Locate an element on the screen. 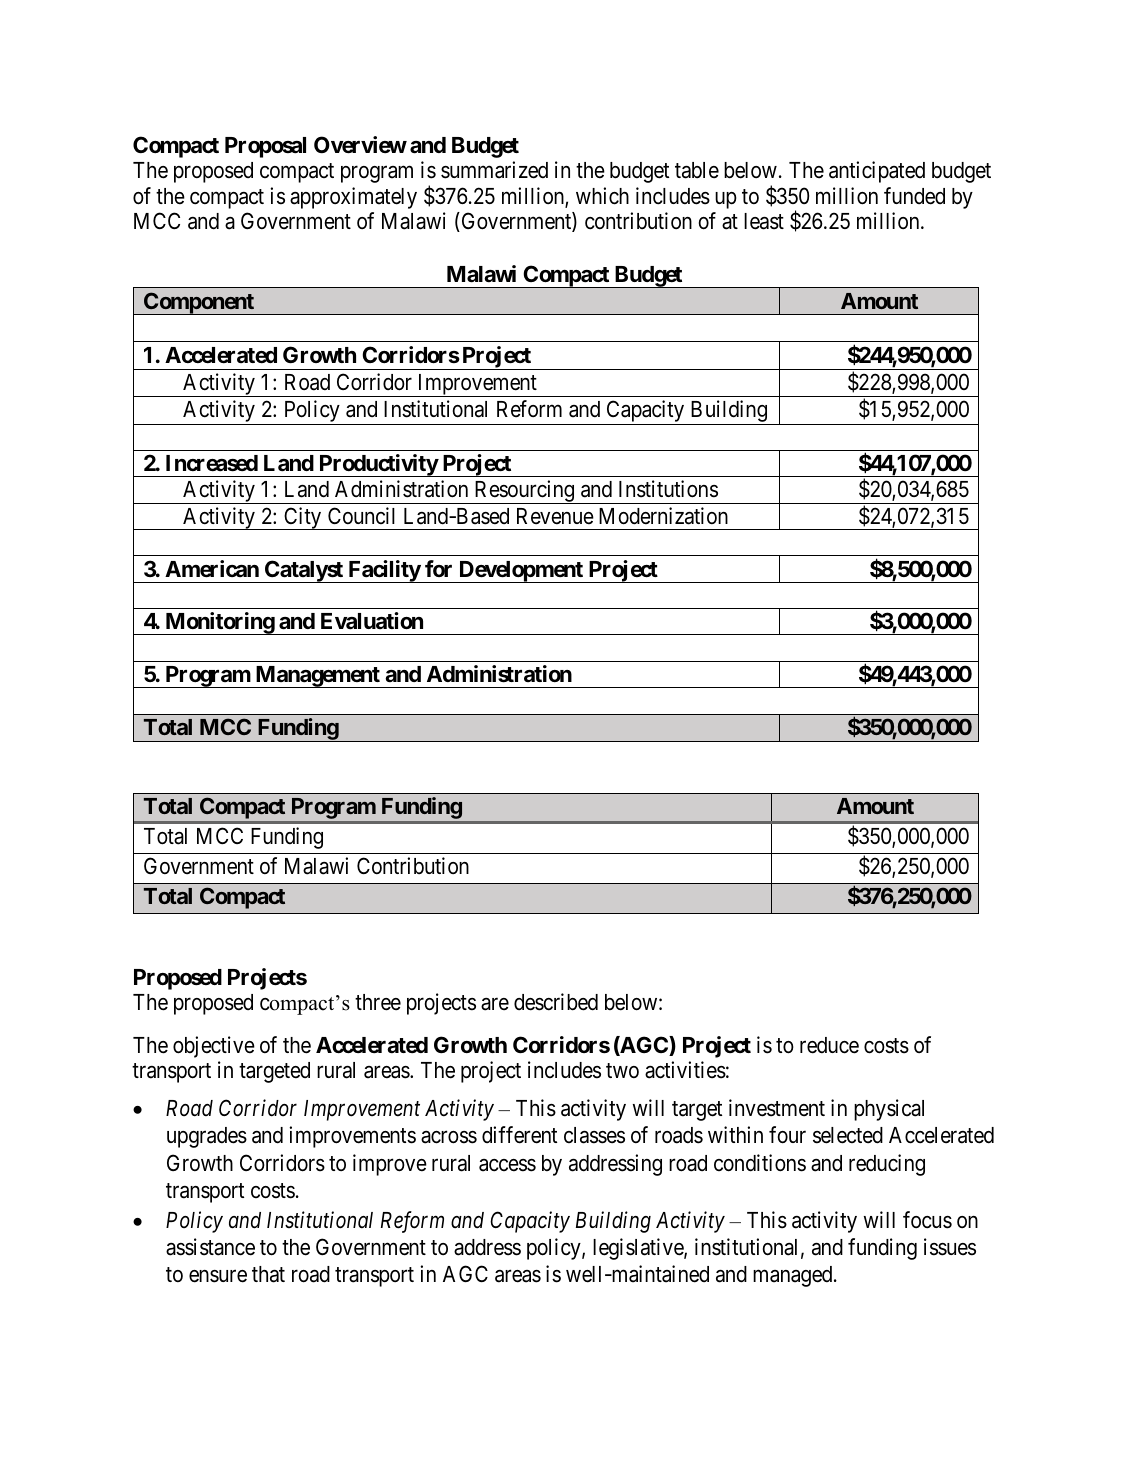  Proposal is located at coordinates (265, 147).
